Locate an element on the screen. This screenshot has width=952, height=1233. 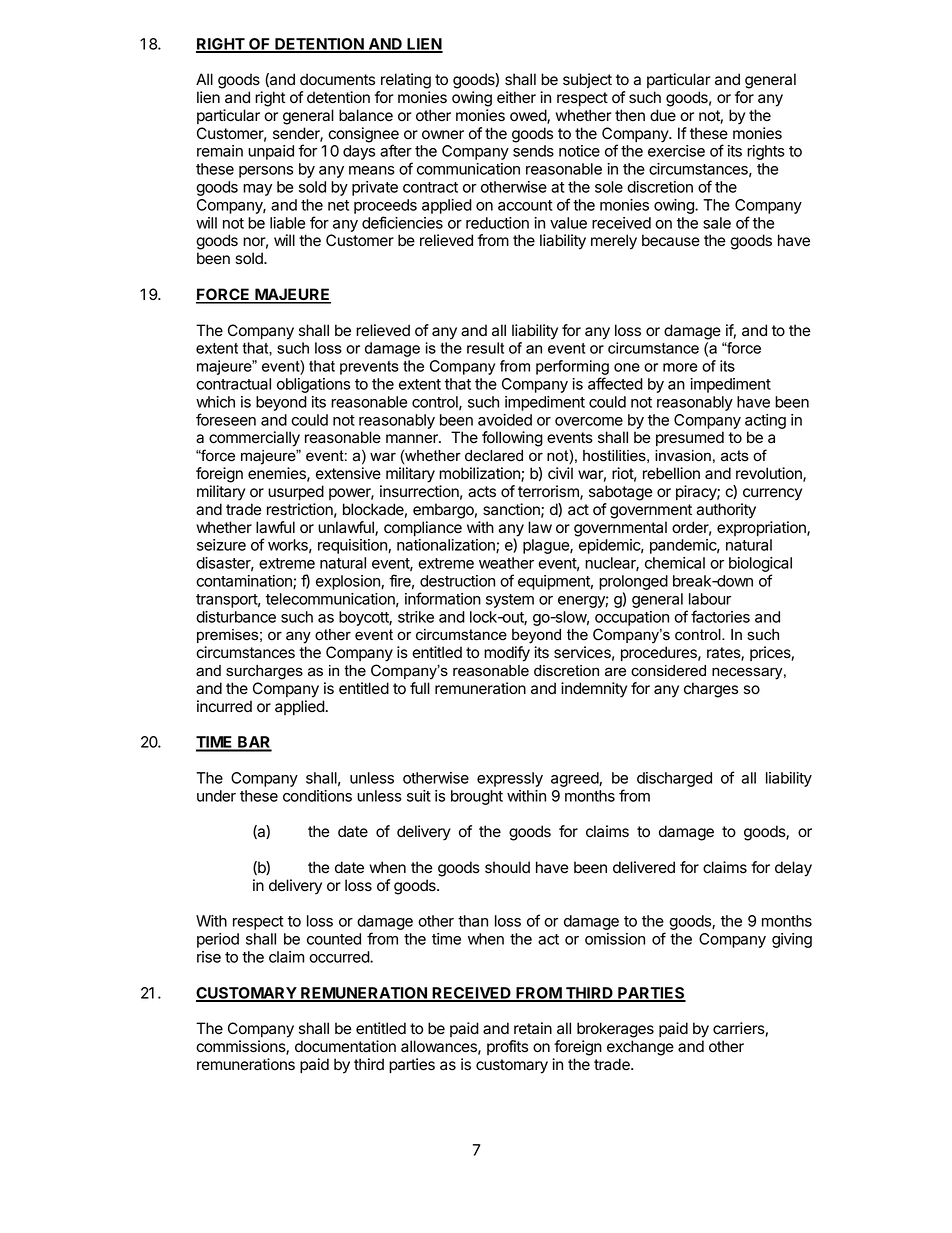
documents is located at coordinates (337, 79).
